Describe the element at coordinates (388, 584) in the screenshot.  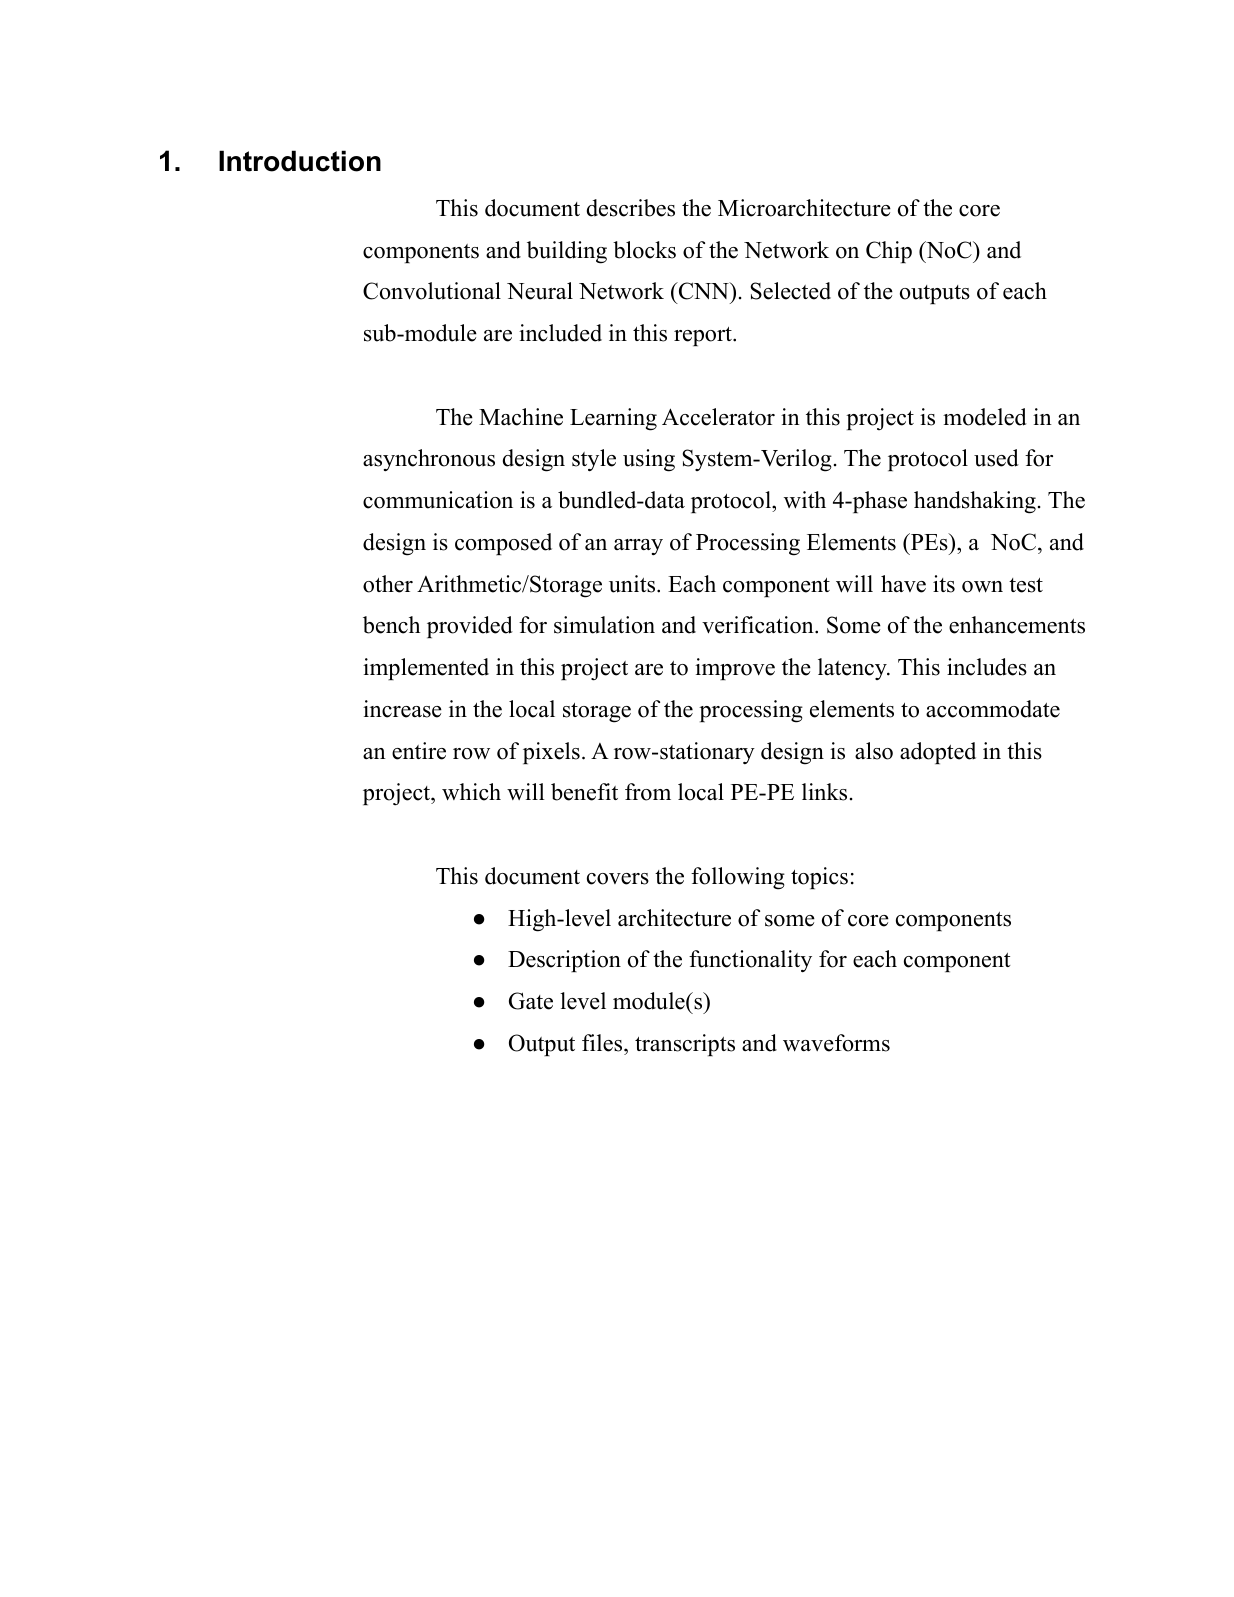
I see `other` at that location.
